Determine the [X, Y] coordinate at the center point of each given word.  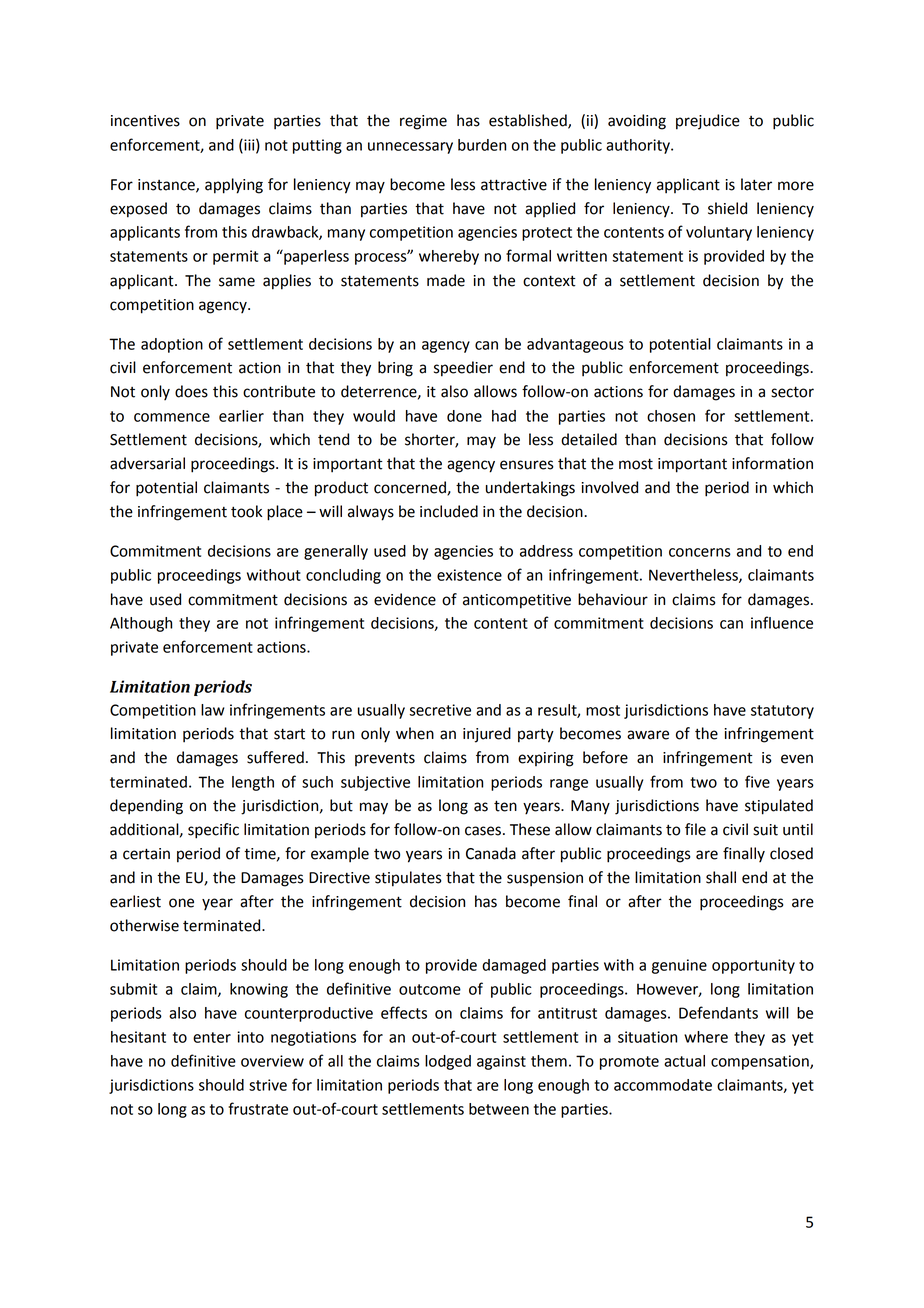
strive [268, 1085]
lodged [448, 1062]
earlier [241, 416]
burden [482, 145]
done [464, 416]
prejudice [708, 122]
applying [234, 186]
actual [684, 1061]
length [253, 783]
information [772, 463]
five [757, 781]
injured [487, 735]
